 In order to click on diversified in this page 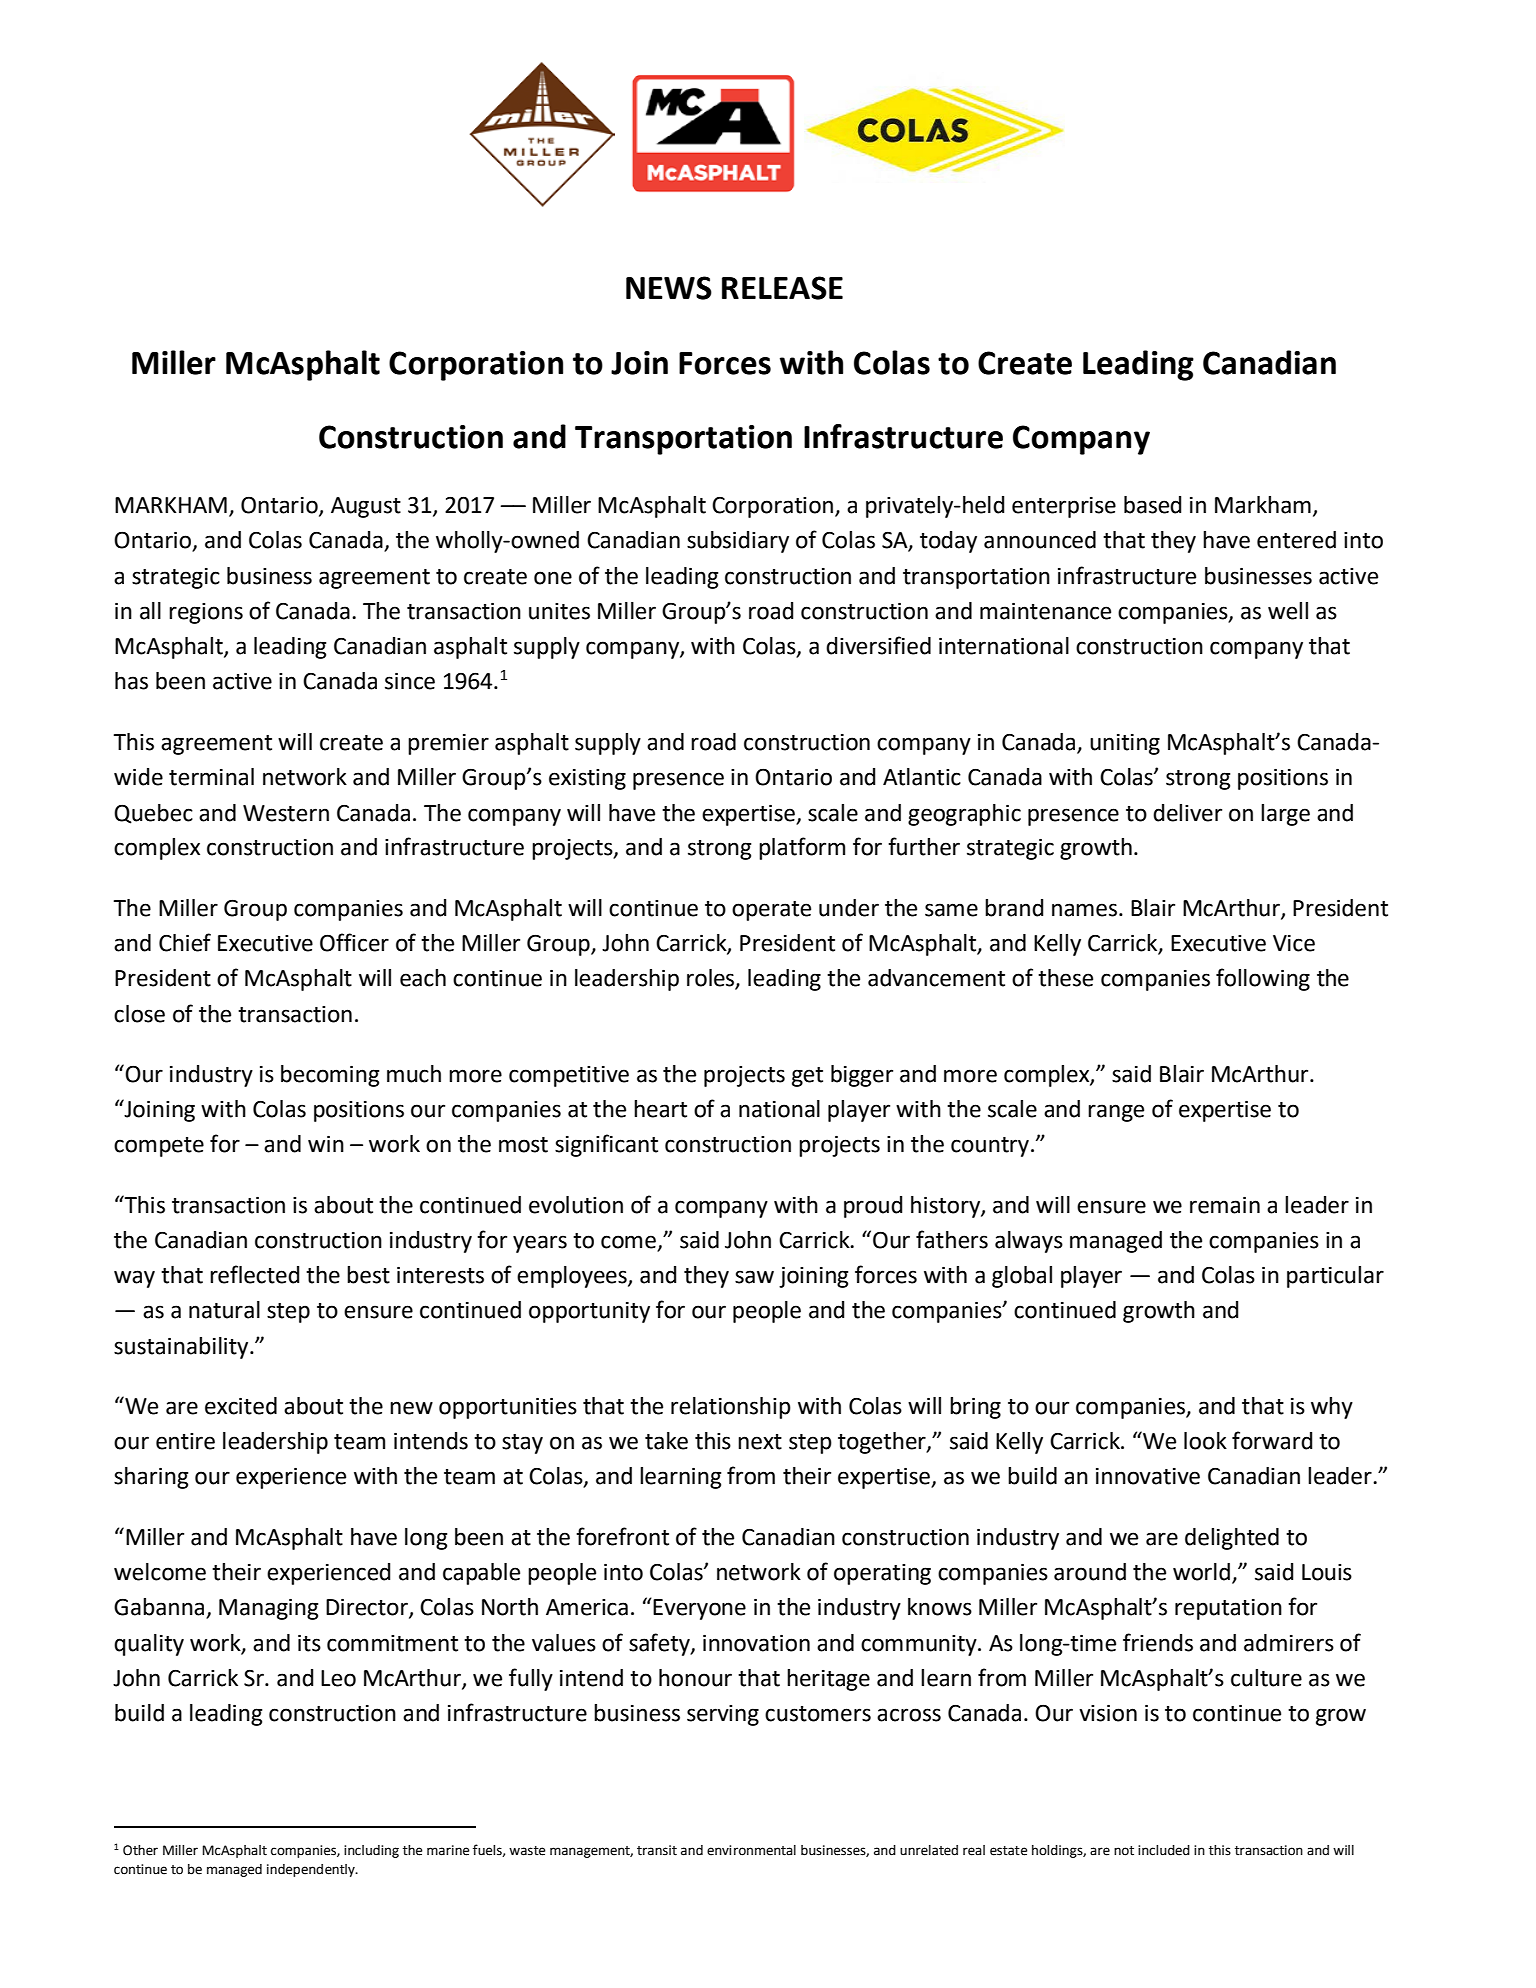, I will do `click(878, 645)`.
